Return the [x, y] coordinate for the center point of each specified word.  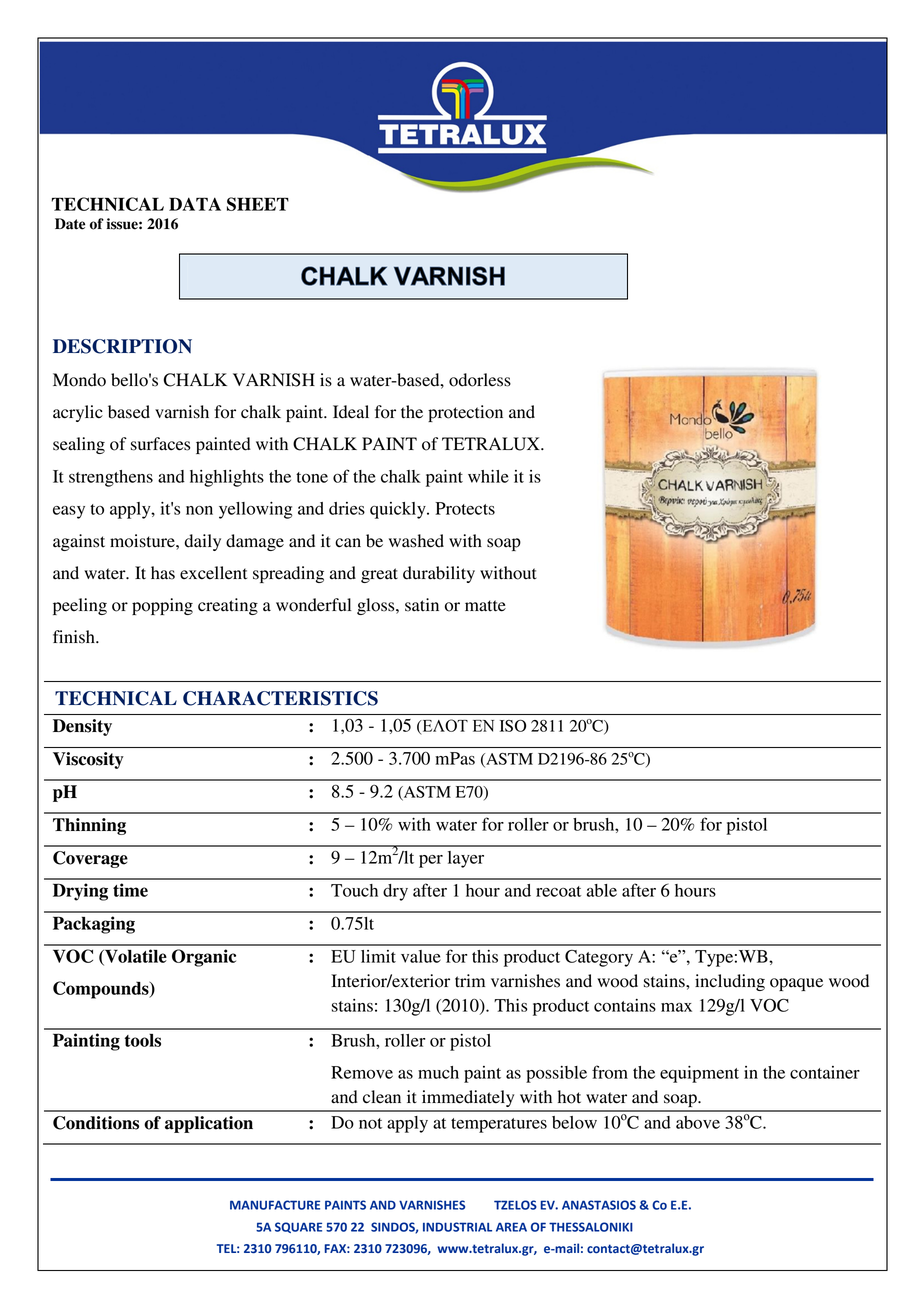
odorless [480, 380]
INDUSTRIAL [457, 1227]
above [698, 1122]
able [602, 890]
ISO [513, 725]
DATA [195, 204]
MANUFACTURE [275, 1205]
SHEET [258, 204]
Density [82, 727]
